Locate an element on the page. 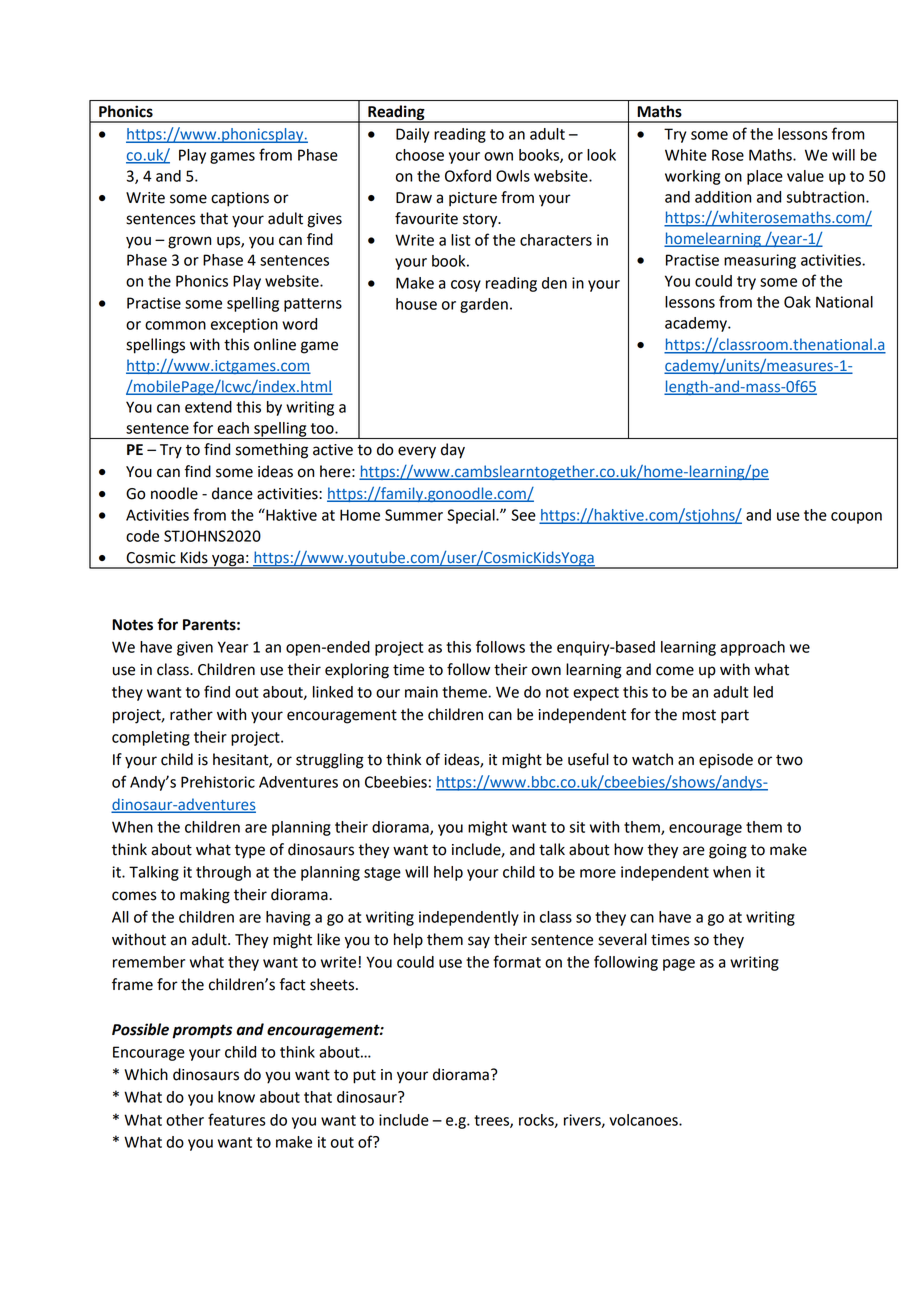 The height and width of the image is (1308, 924). place is located at coordinates (765, 177).
